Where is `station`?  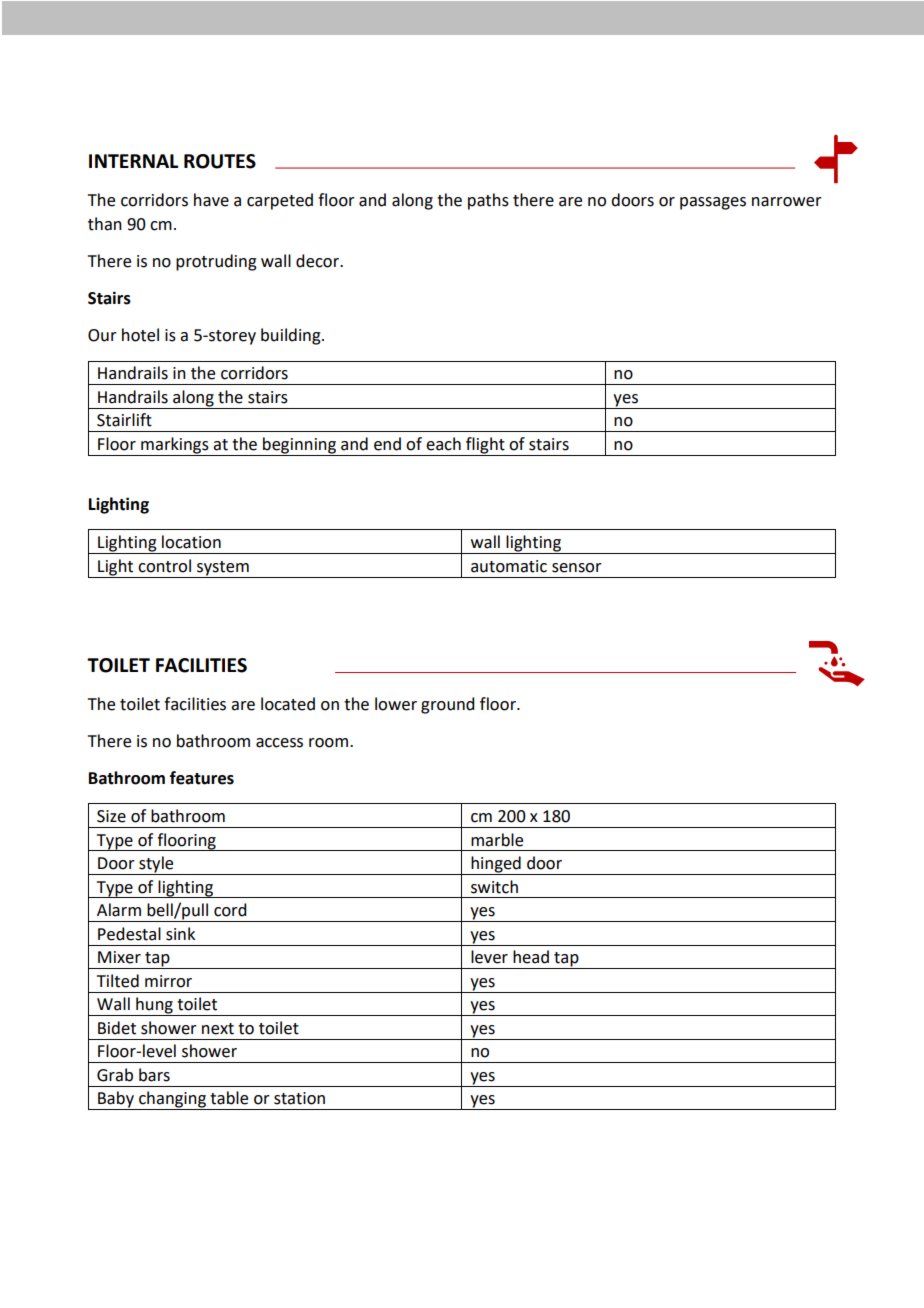 station is located at coordinates (299, 1098).
